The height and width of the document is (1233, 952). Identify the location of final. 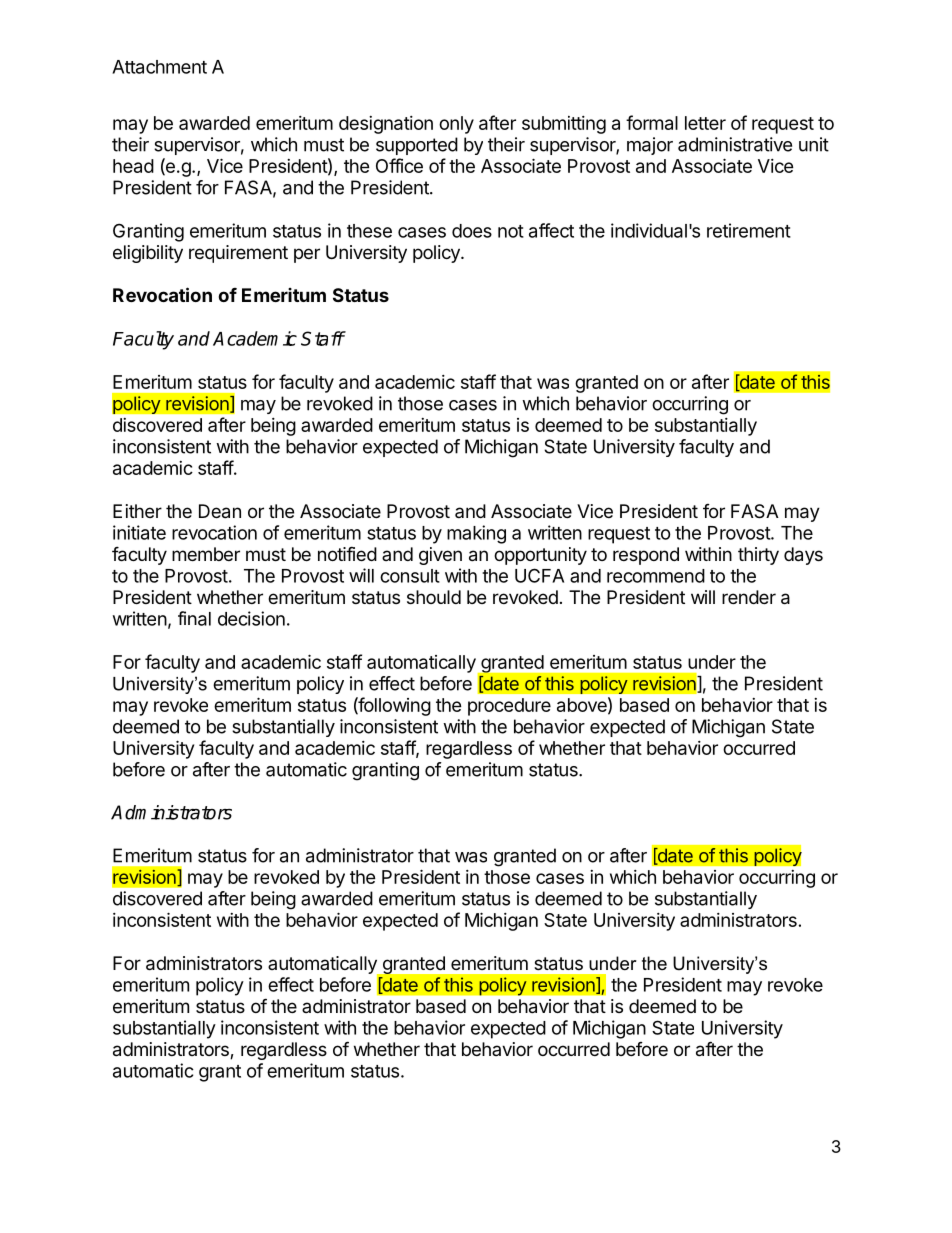
(194, 618).
